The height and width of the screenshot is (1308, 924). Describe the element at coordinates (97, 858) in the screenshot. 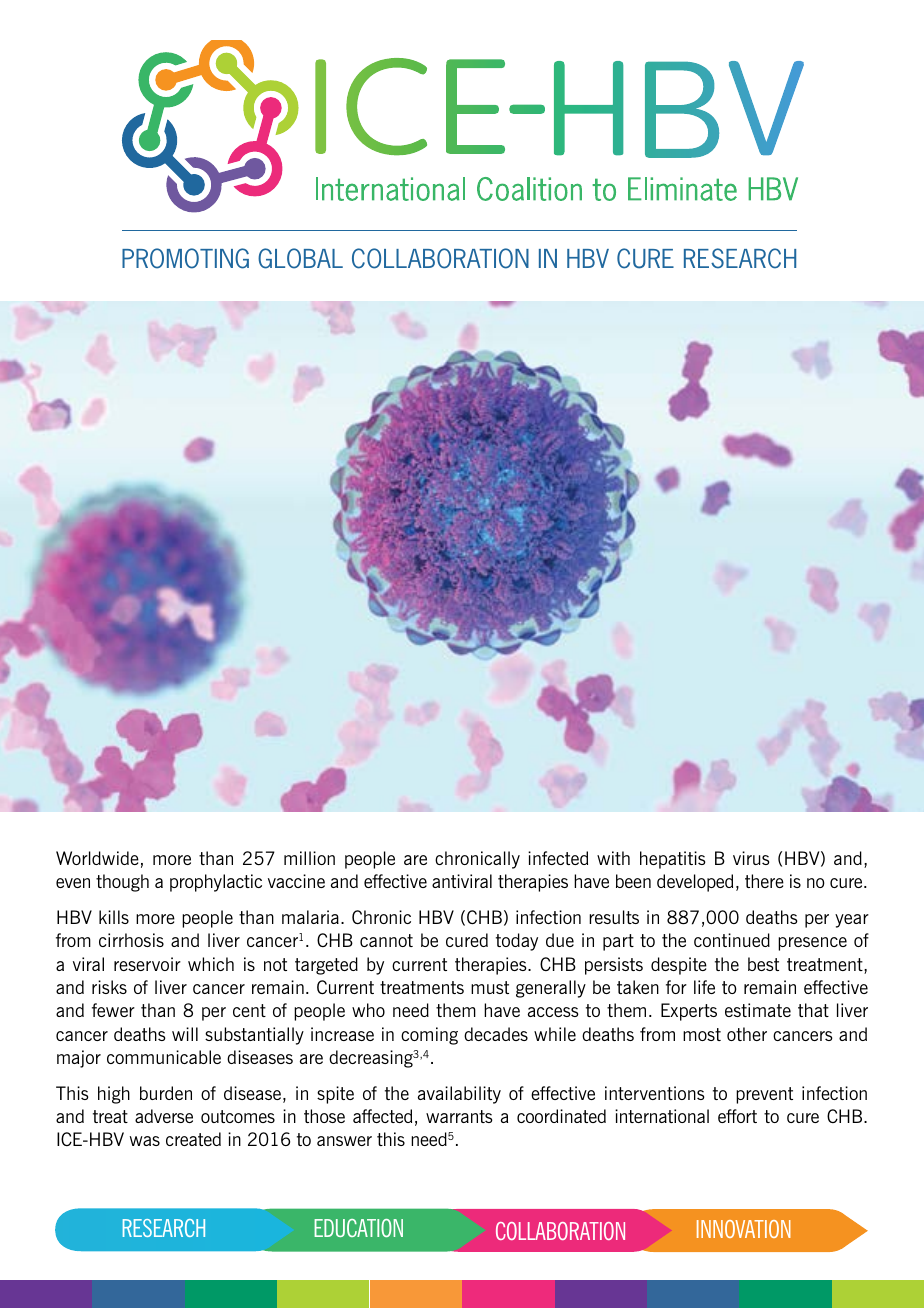

I see `Worldwide` at that location.
